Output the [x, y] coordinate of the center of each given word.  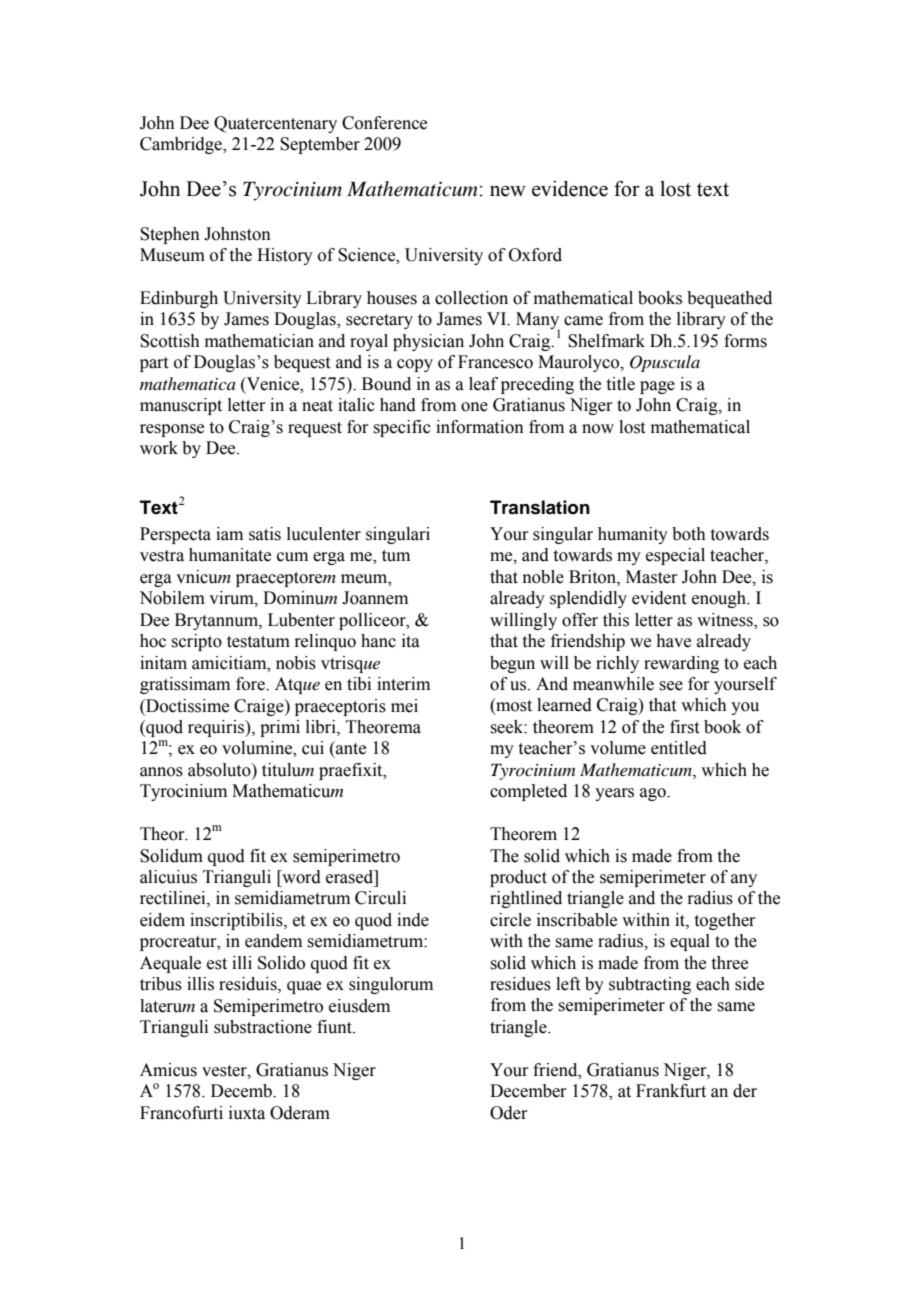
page [657, 387]
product [518, 878]
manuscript [181, 406]
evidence [570, 188]
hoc [153, 641]
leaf [483, 384]
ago [654, 794]
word [300, 877]
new [508, 191]
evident [659, 598]
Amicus [168, 1070]
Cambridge [182, 145]
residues [520, 984]
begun [512, 664]
